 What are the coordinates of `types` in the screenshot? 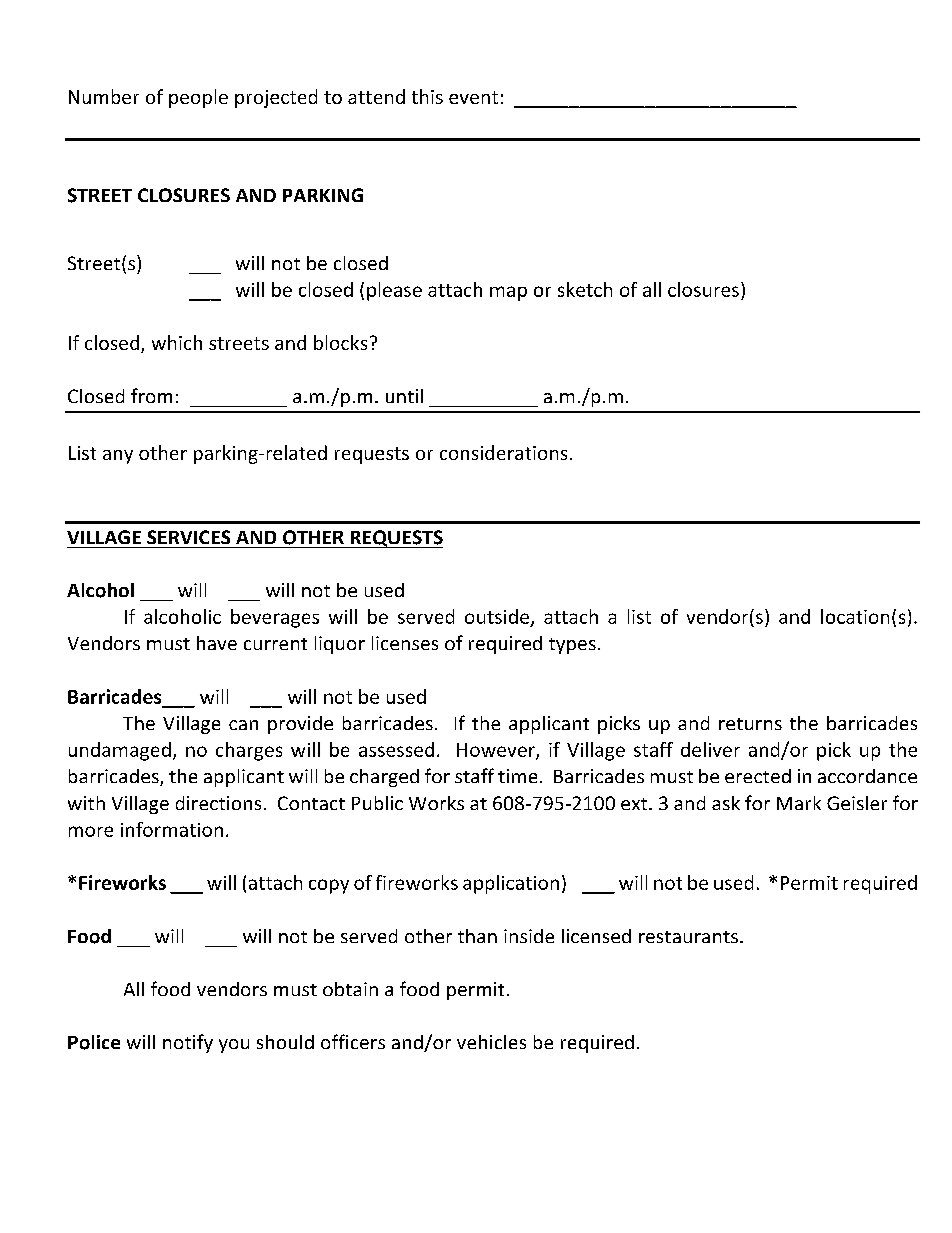 It's located at (572, 646).
